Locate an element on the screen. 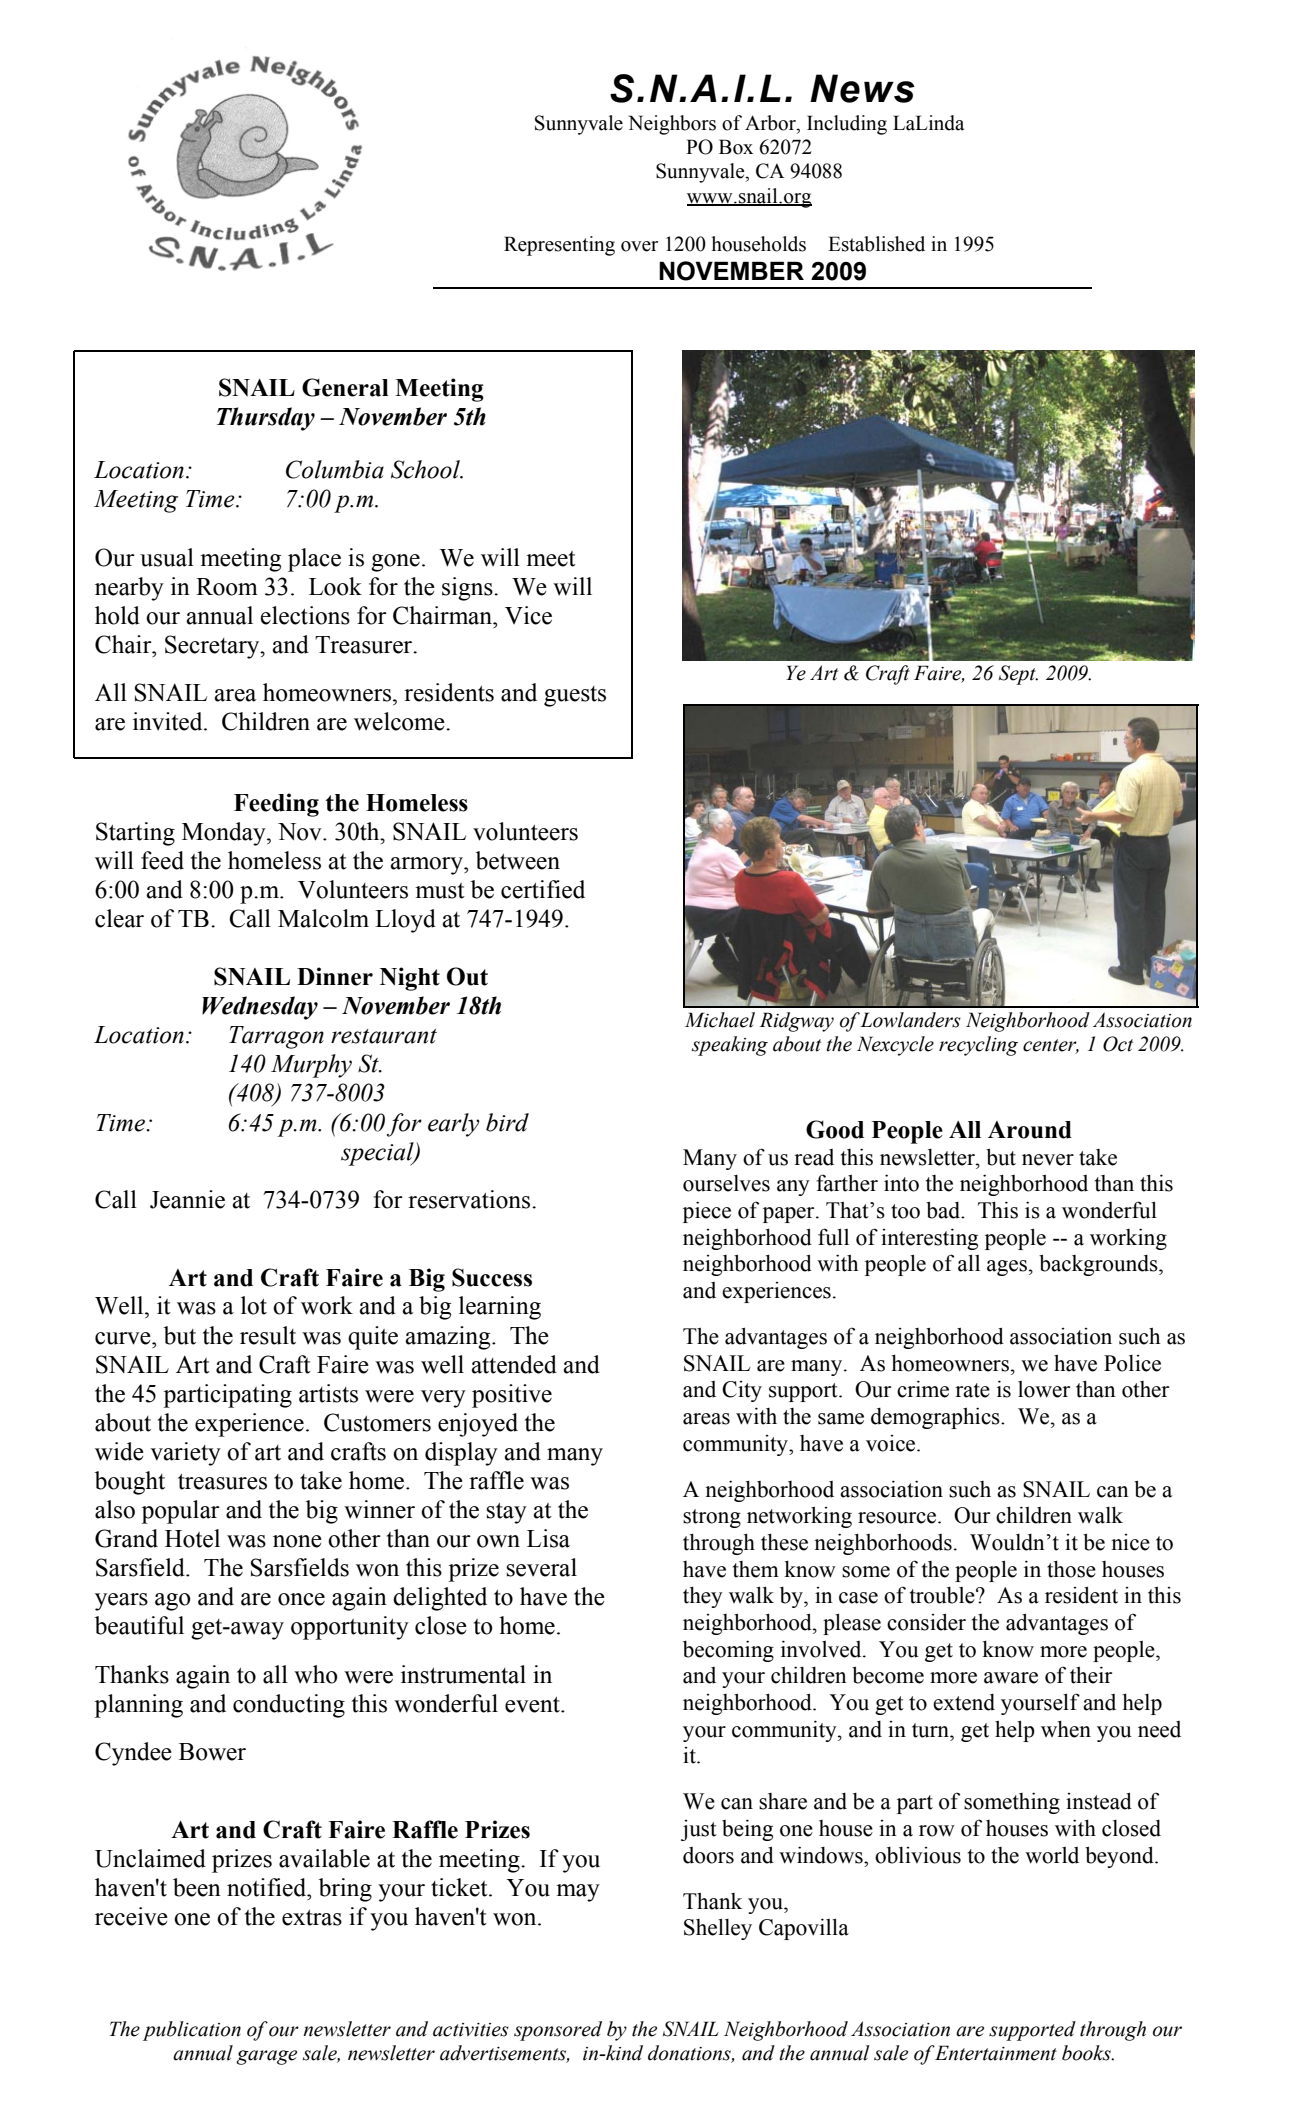 The height and width of the screenshot is (2124, 1290). lower is located at coordinates (1044, 1389).
